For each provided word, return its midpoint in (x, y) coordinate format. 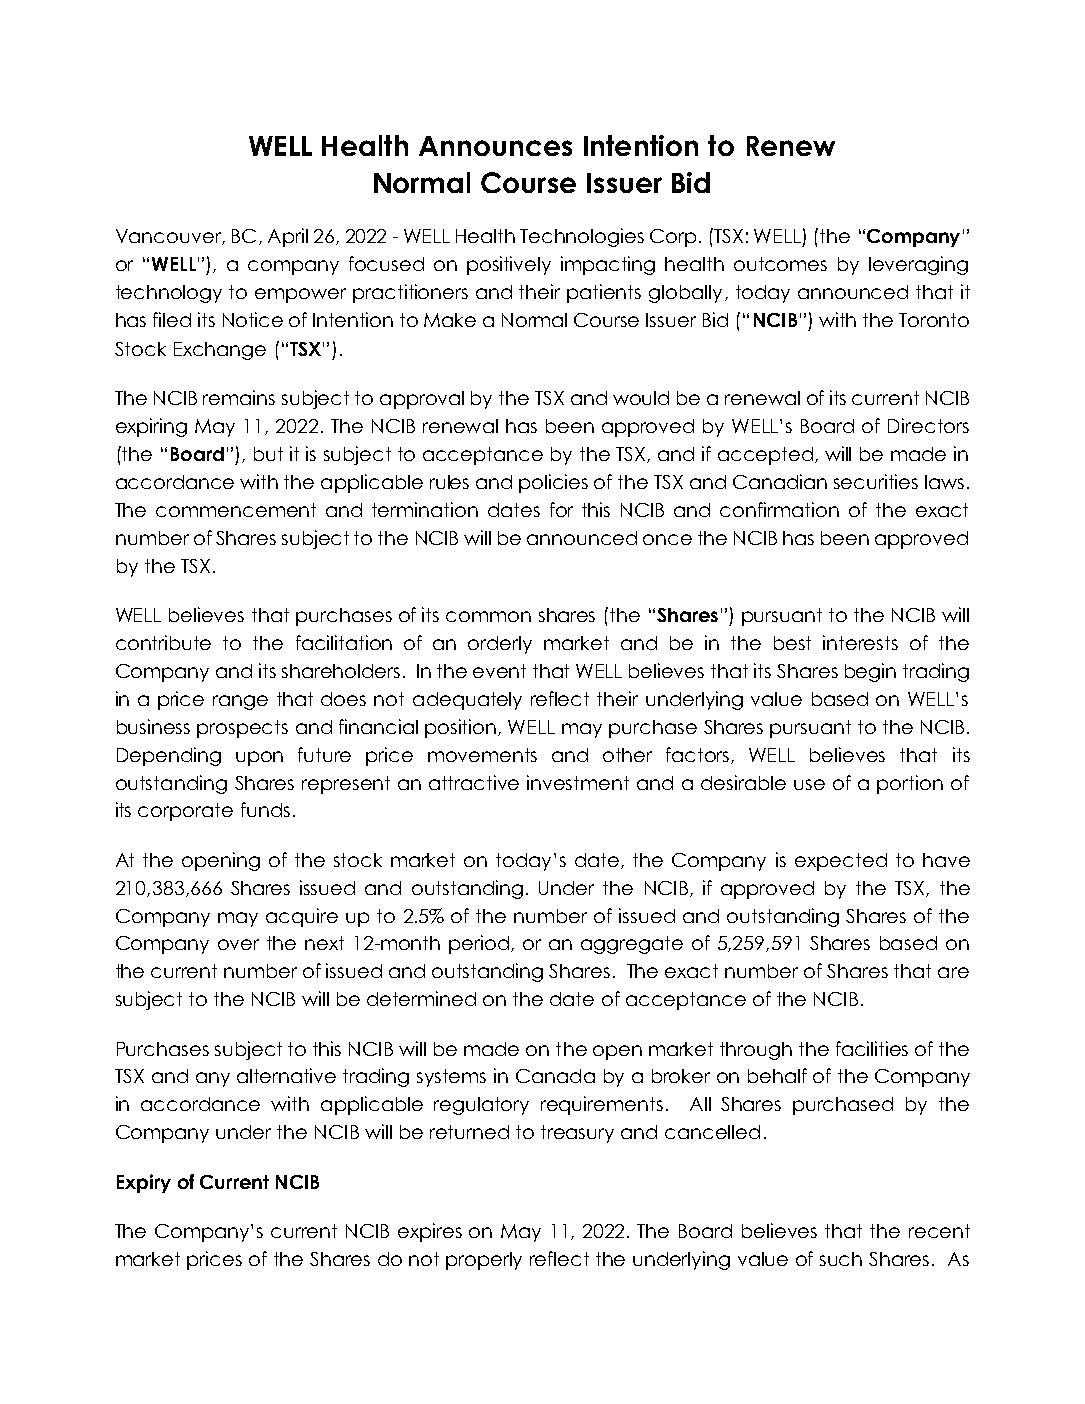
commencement (236, 510)
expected (841, 862)
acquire (302, 917)
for (561, 509)
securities (876, 481)
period (480, 944)
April (288, 237)
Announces (495, 146)
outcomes (780, 264)
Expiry (144, 1183)
